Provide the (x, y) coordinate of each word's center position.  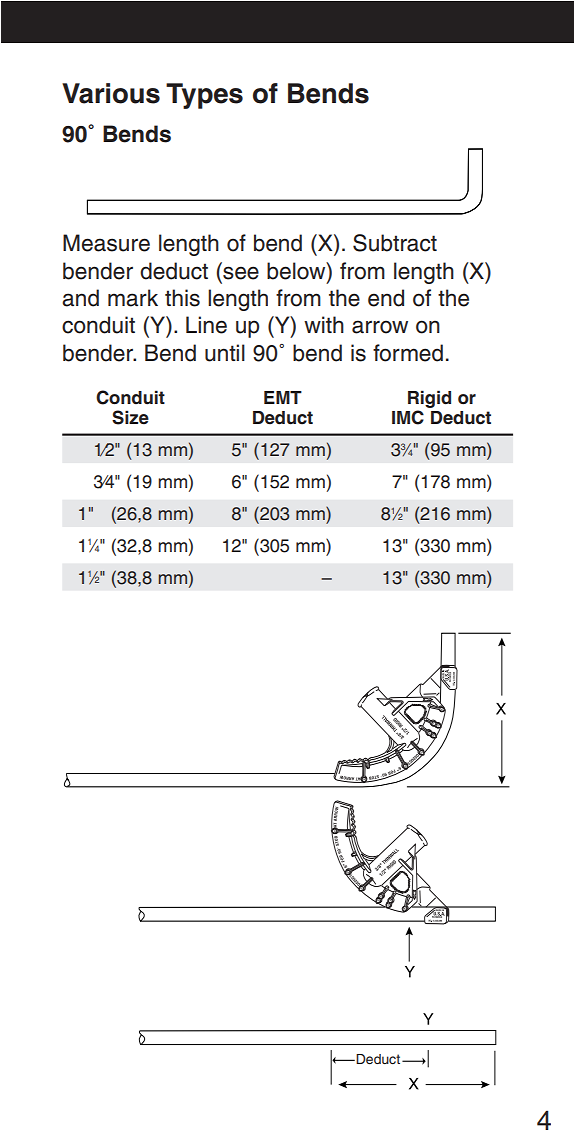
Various (111, 93)
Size (130, 417)
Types (204, 96)
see (241, 273)
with (324, 324)
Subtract (395, 243)
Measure (106, 243)
